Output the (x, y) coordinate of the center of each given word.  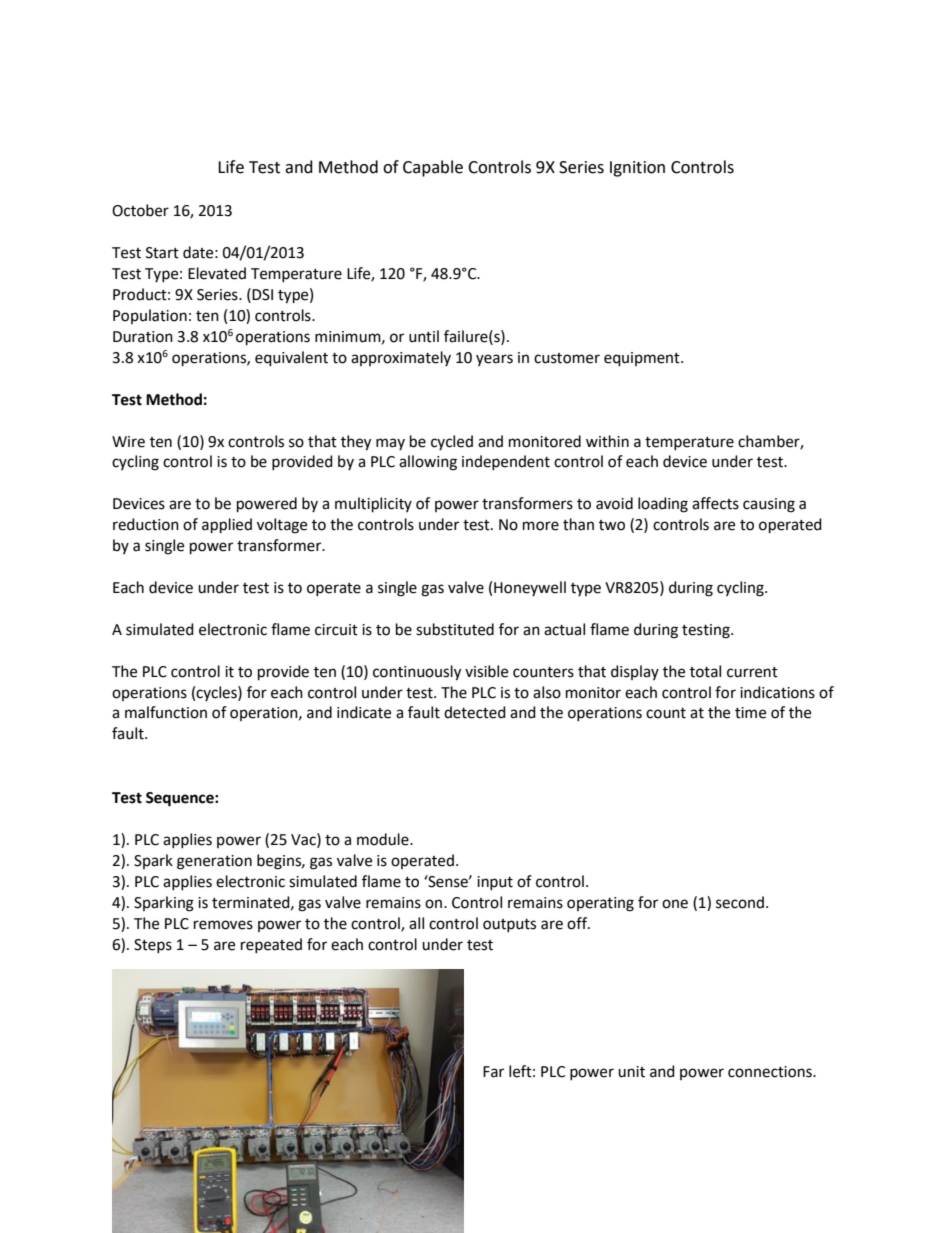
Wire (128, 442)
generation (214, 862)
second (740, 902)
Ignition (637, 169)
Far (493, 1072)
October (140, 210)
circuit (336, 630)
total (705, 671)
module (384, 839)
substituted (455, 629)
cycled (452, 442)
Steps (153, 946)
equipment (643, 359)
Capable (433, 168)
